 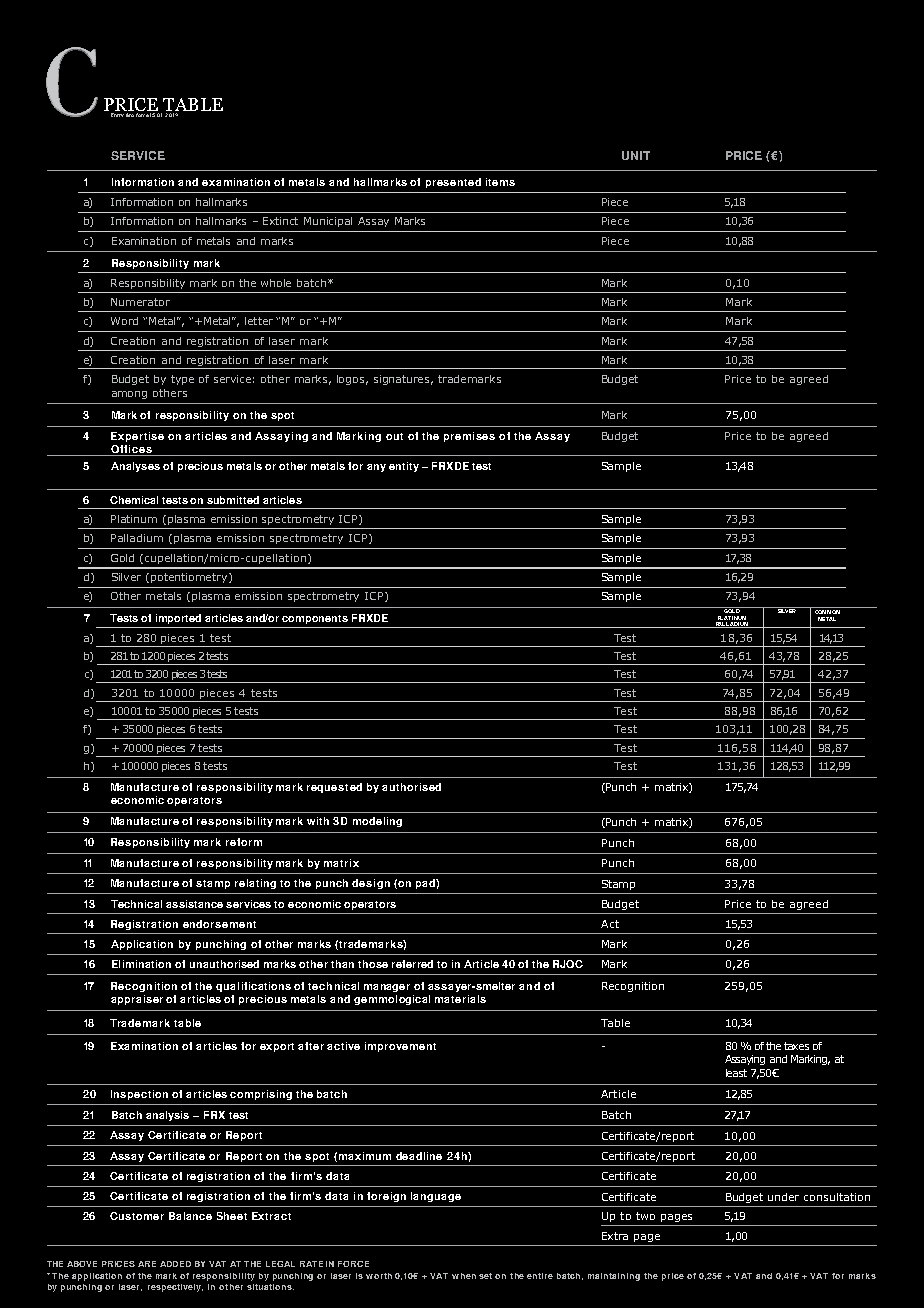 I want to click on Expertise, so click(x=137, y=437).
